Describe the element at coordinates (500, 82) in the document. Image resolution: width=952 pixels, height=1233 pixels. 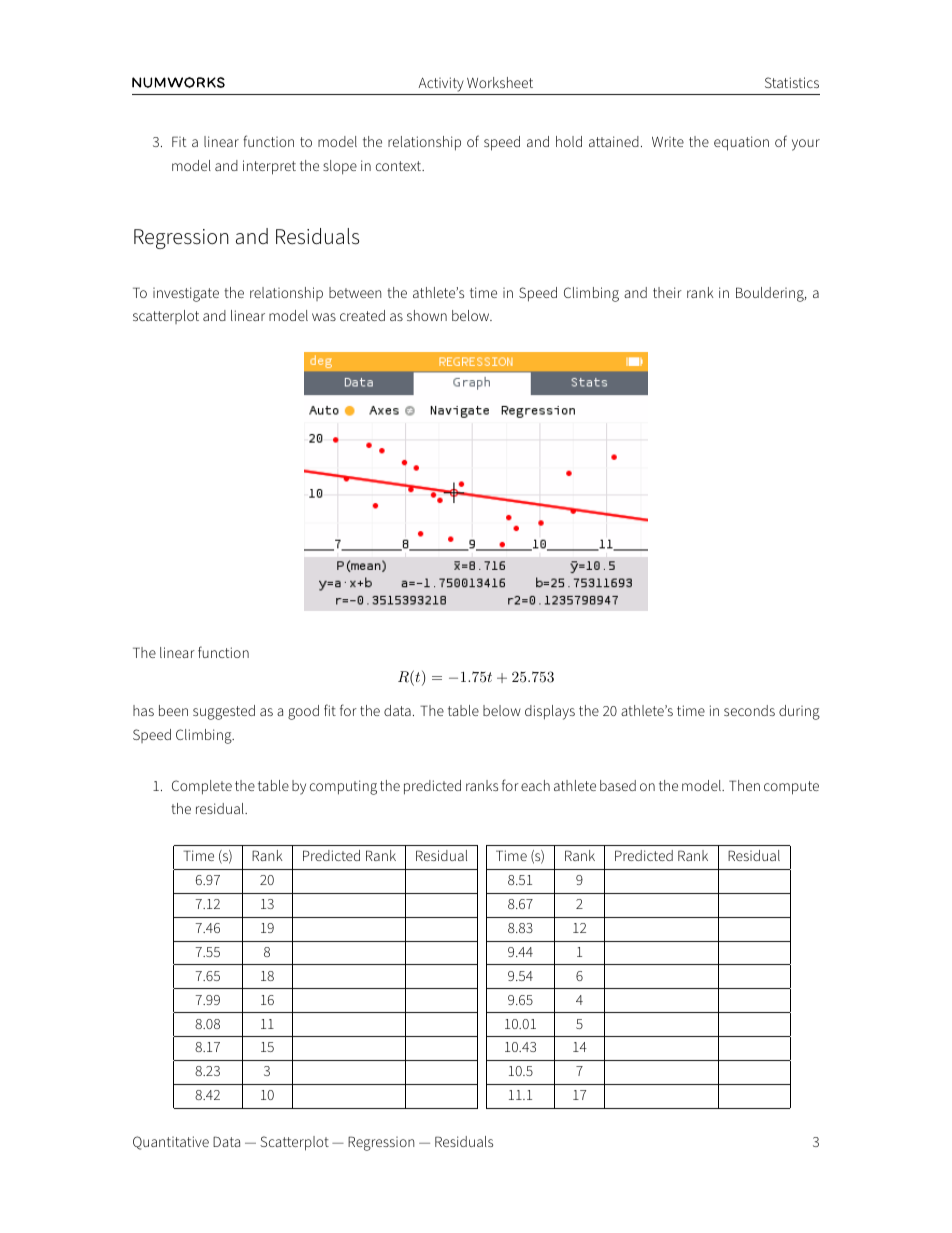
I see `Worksheet` at that location.
